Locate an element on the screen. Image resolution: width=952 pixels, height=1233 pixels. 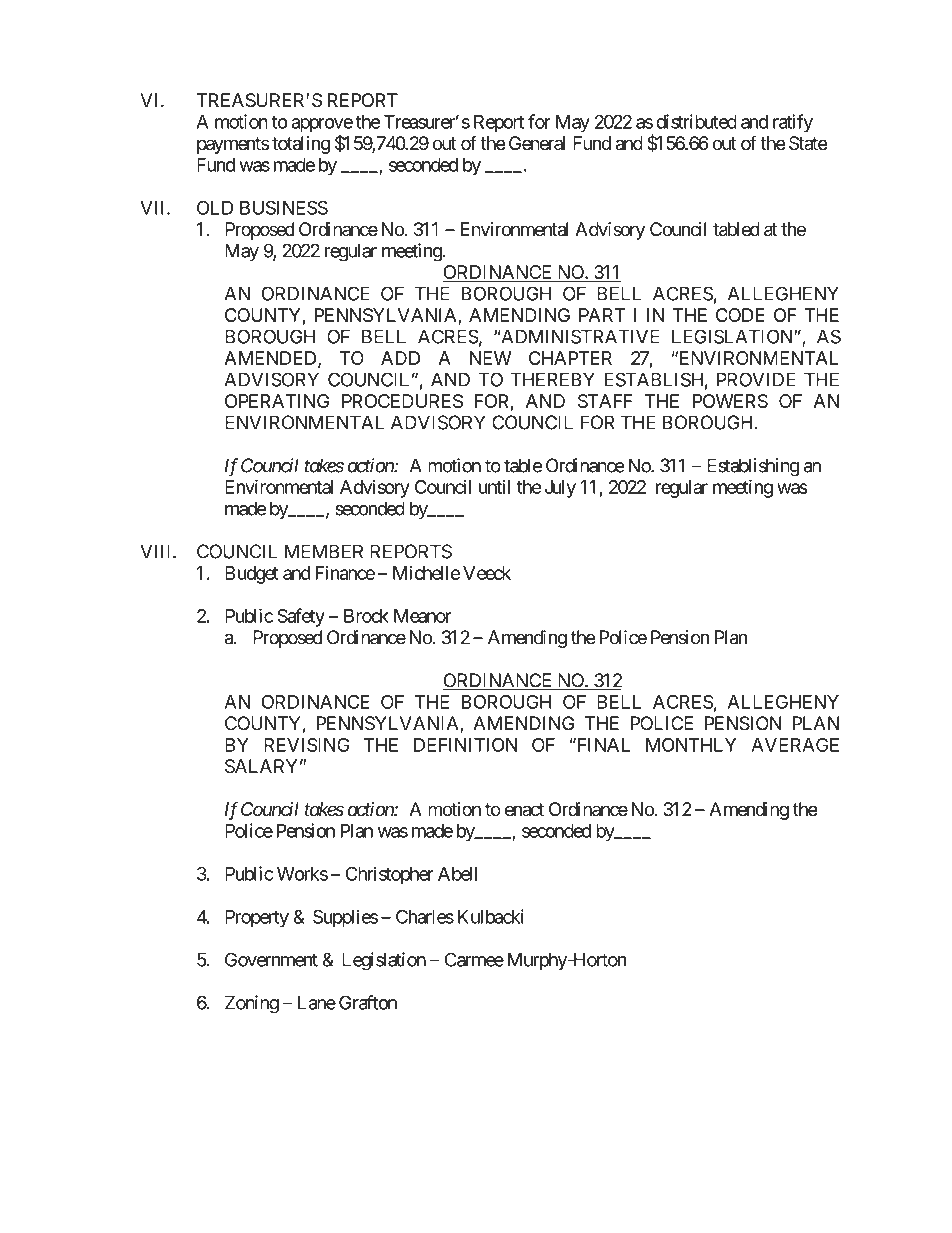
Budget is located at coordinates (252, 575).
